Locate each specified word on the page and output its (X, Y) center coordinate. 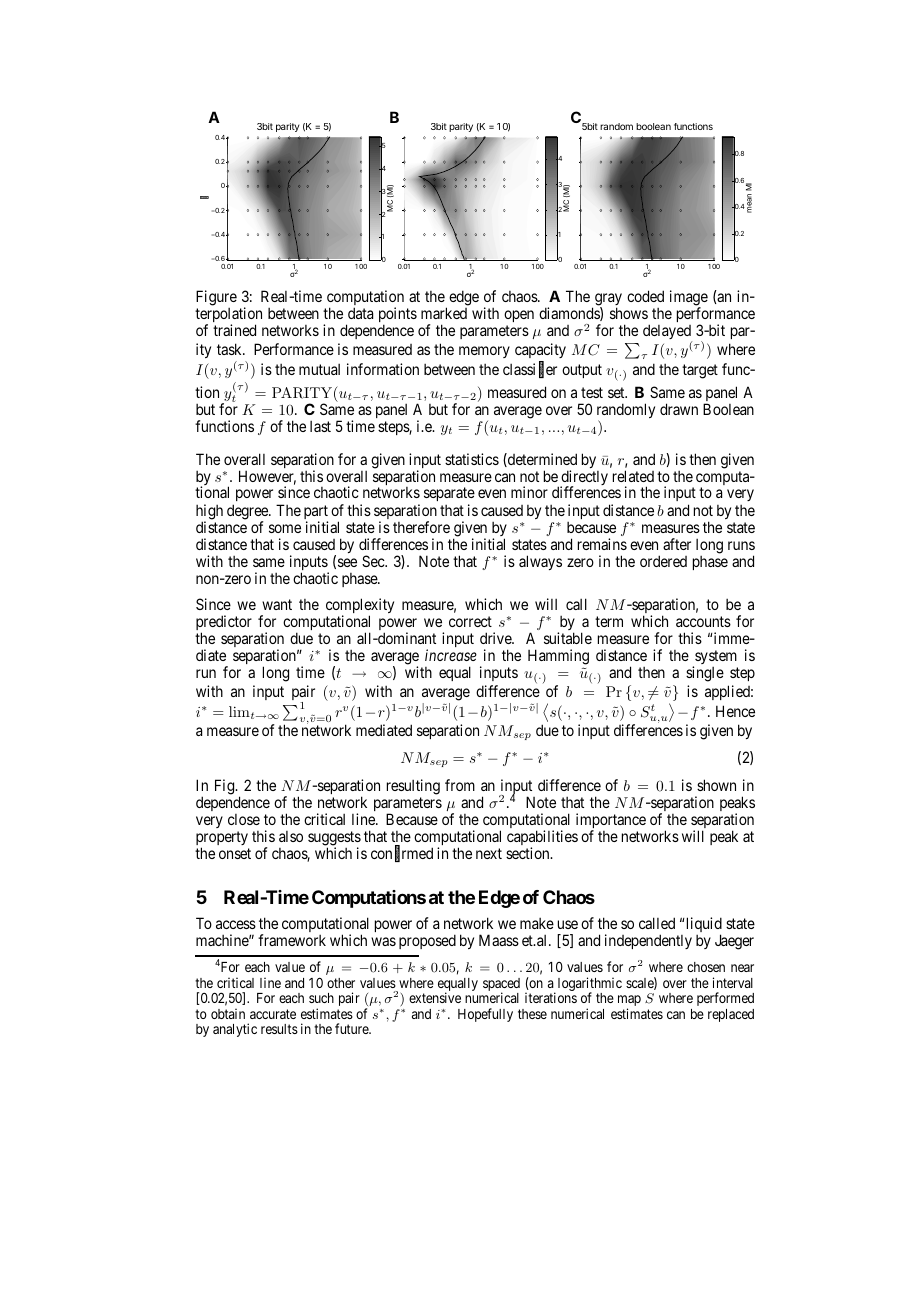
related (633, 476)
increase (451, 655)
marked (444, 313)
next (489, 853)
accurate (273, 1014)
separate (449, 496)
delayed (667, 333)
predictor (224, 624)
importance (611, 822)
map (629, 1002)
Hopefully (485, 1015)
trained (234, 330)
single (705, 674)
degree (248, 513)
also (291, 836)
